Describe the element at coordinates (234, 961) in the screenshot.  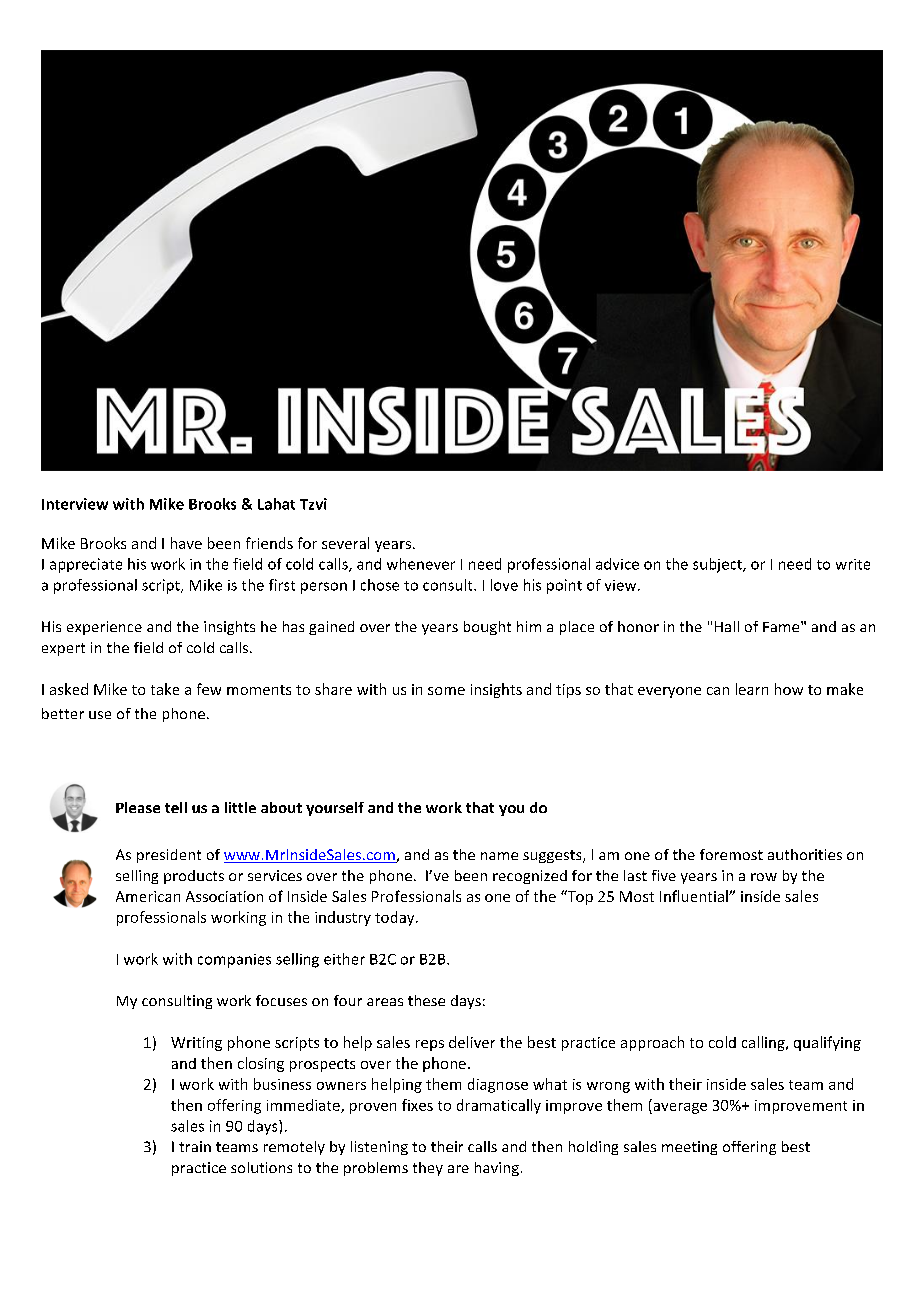
I see `companies` at that location.
